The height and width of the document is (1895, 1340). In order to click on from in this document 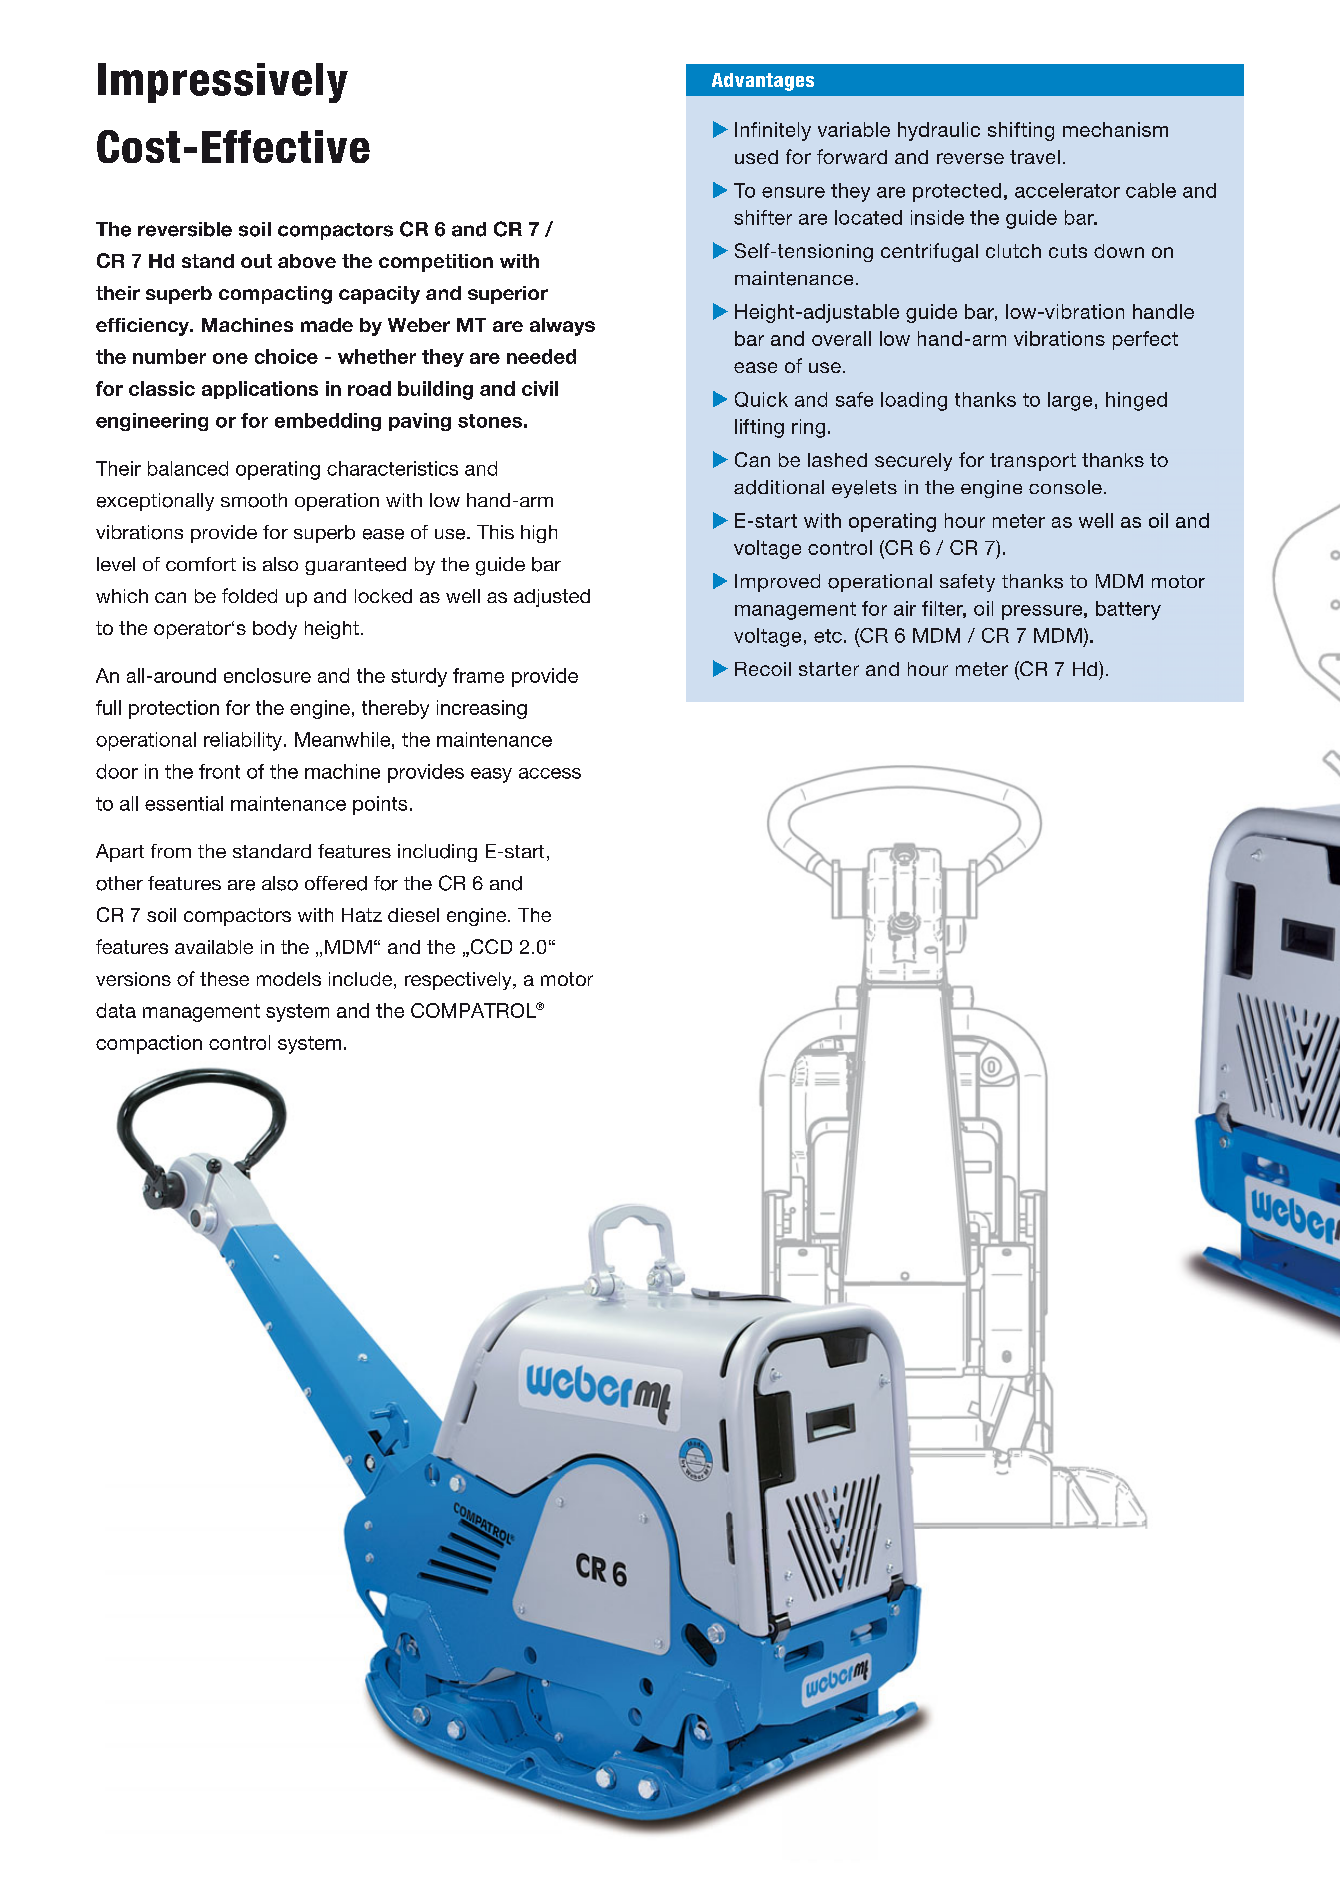, I will do `click(171, 851)`.
